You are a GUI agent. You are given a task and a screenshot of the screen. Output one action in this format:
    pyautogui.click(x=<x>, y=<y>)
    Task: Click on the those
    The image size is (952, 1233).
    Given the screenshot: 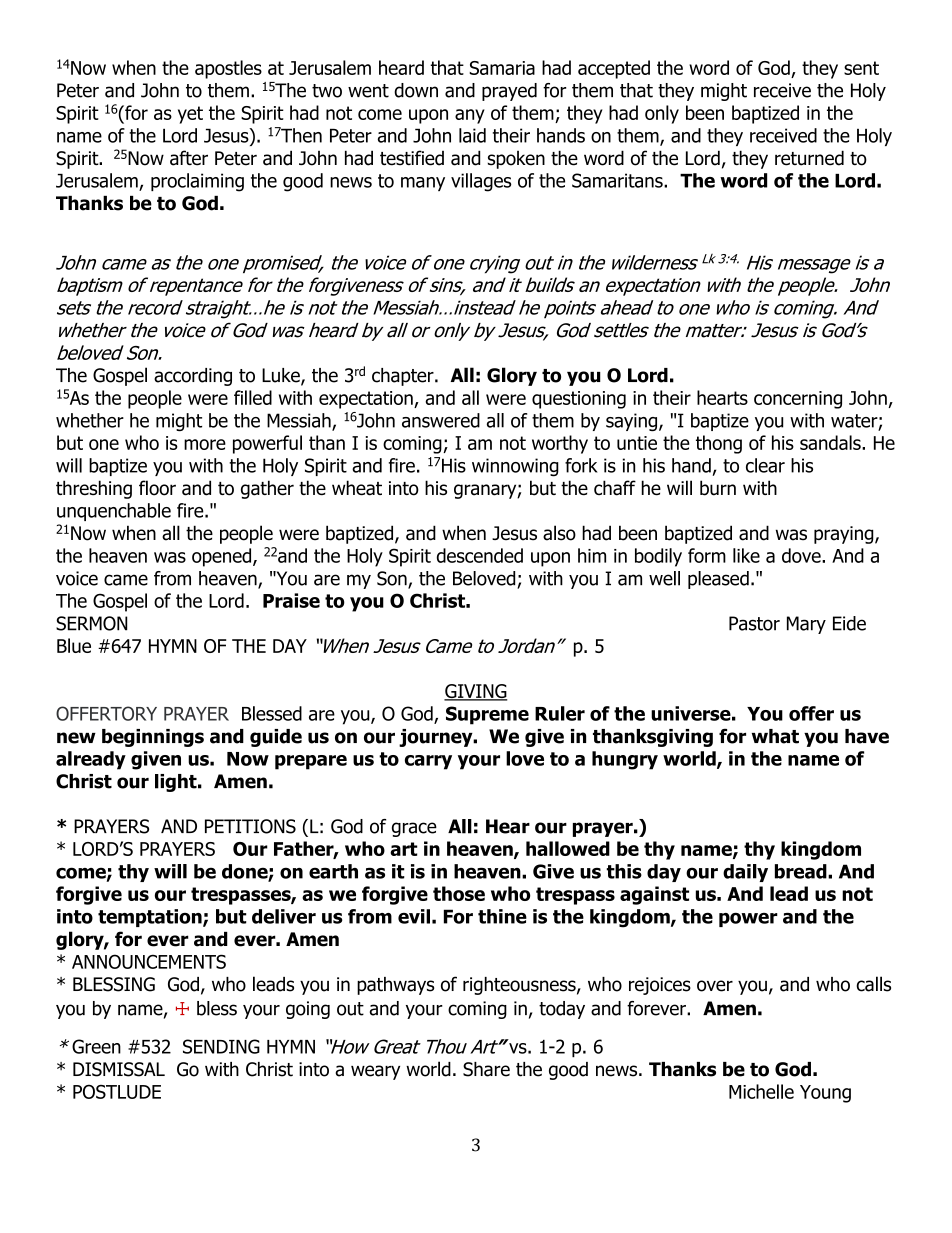 What is the action you would take?
    pyautogui.click(x=459, y=893)
